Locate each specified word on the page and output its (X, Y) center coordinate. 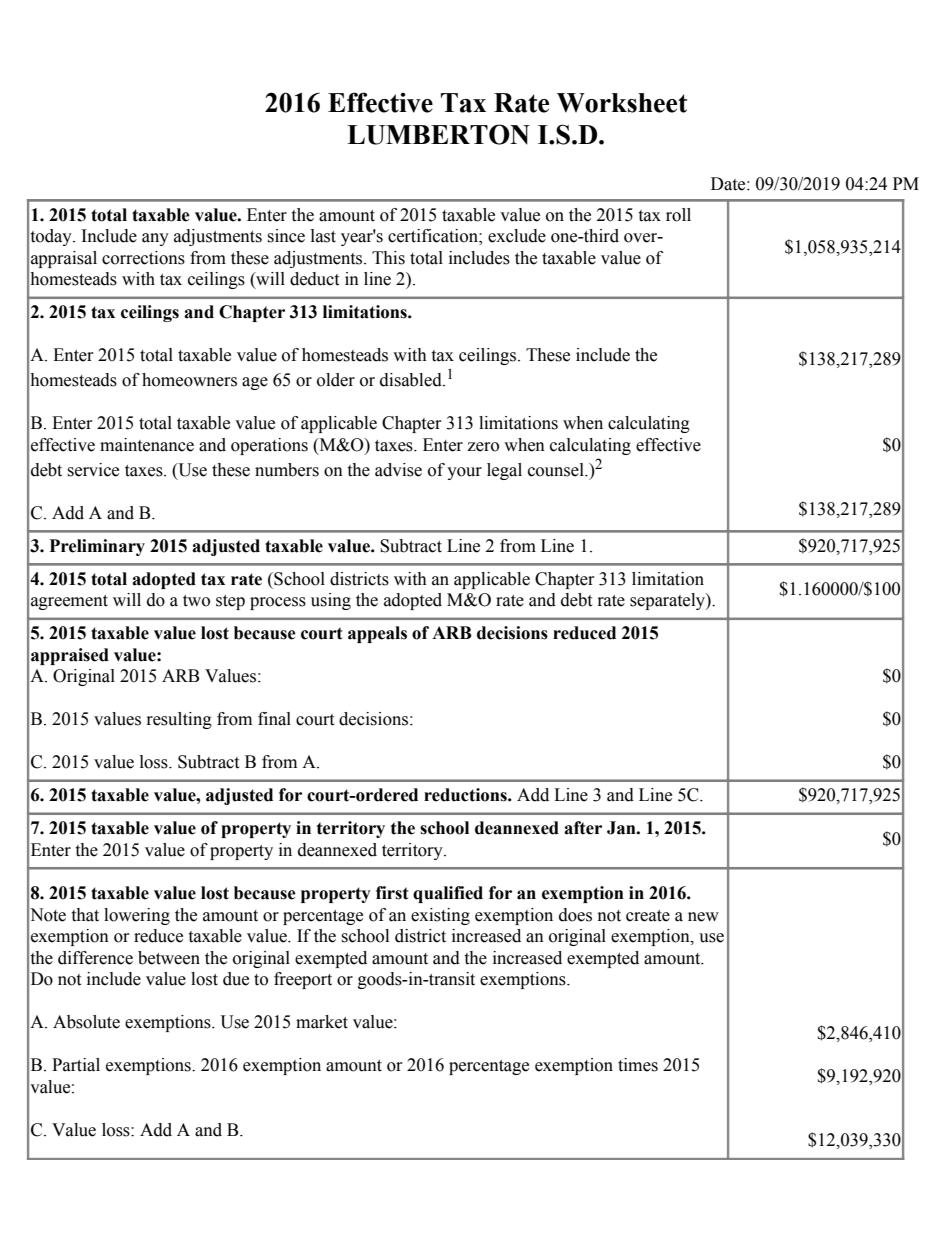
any (155, 239)
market (322, 1022)
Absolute (86, 1022)
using (331, 601)
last (323, 236)
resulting (179, 720)
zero (483, 447)
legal (504, 471)
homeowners (189, 380)
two (196, 601)
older (336, 380)
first (392, 893)
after (583, 828)
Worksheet (622, 103)
